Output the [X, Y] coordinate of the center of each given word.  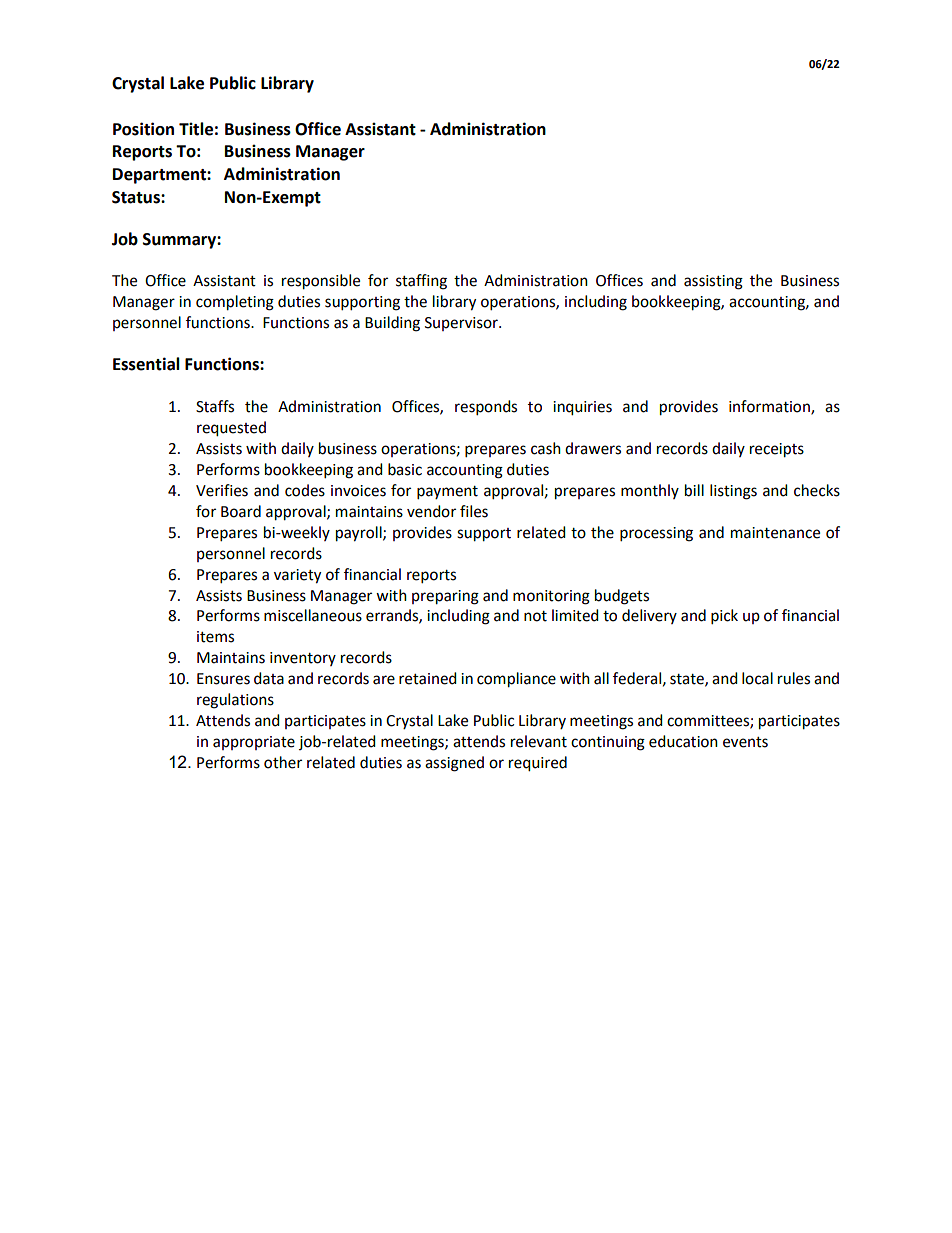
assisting [713, 282]
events [745, 742]
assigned [454, 764]
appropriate [254, 743]
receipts [777, 450]
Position [143, 129]
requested [231, 429]
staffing [421, 282]
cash [546, 448]
